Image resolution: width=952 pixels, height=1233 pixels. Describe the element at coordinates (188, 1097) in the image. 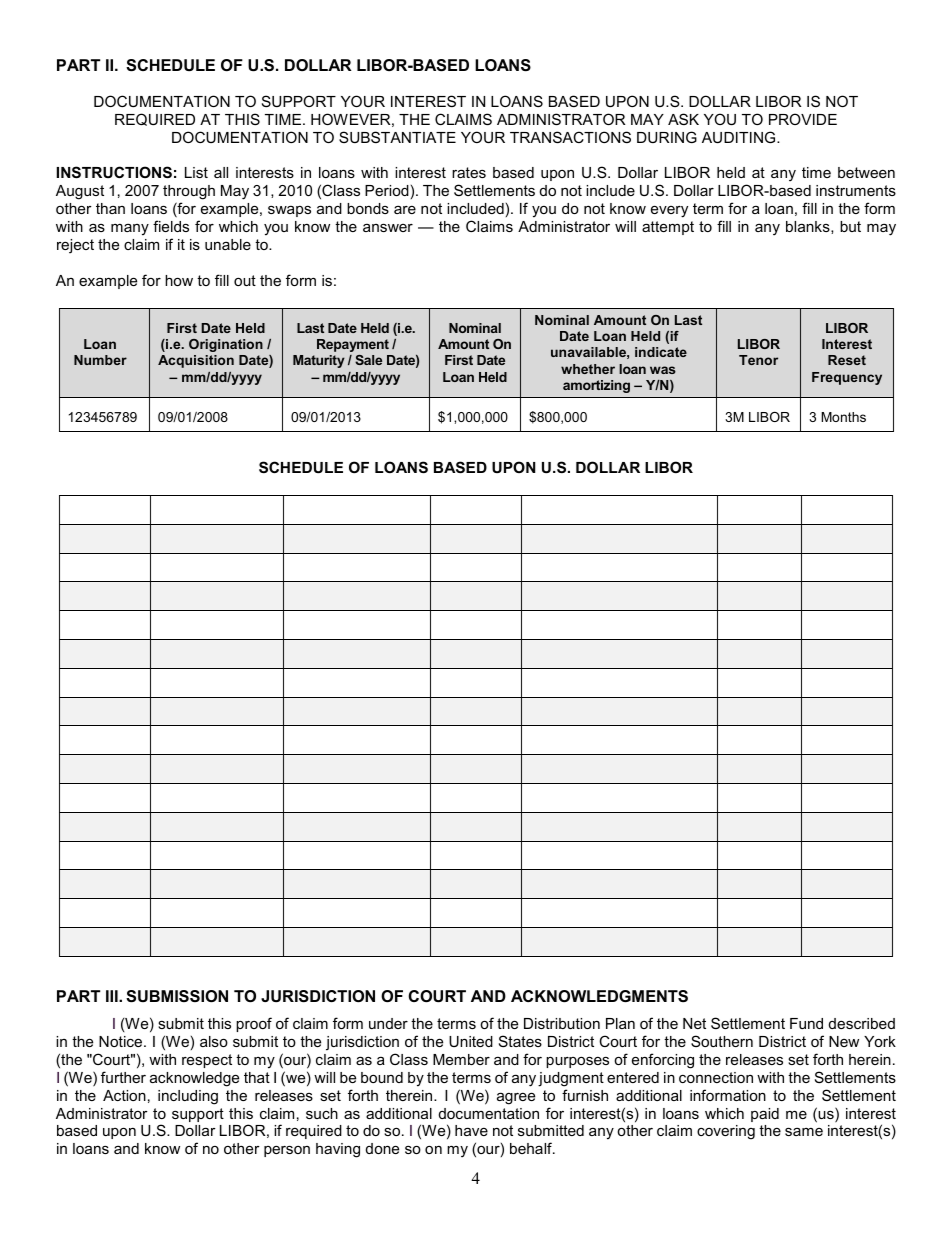

I see `including` at that location.
